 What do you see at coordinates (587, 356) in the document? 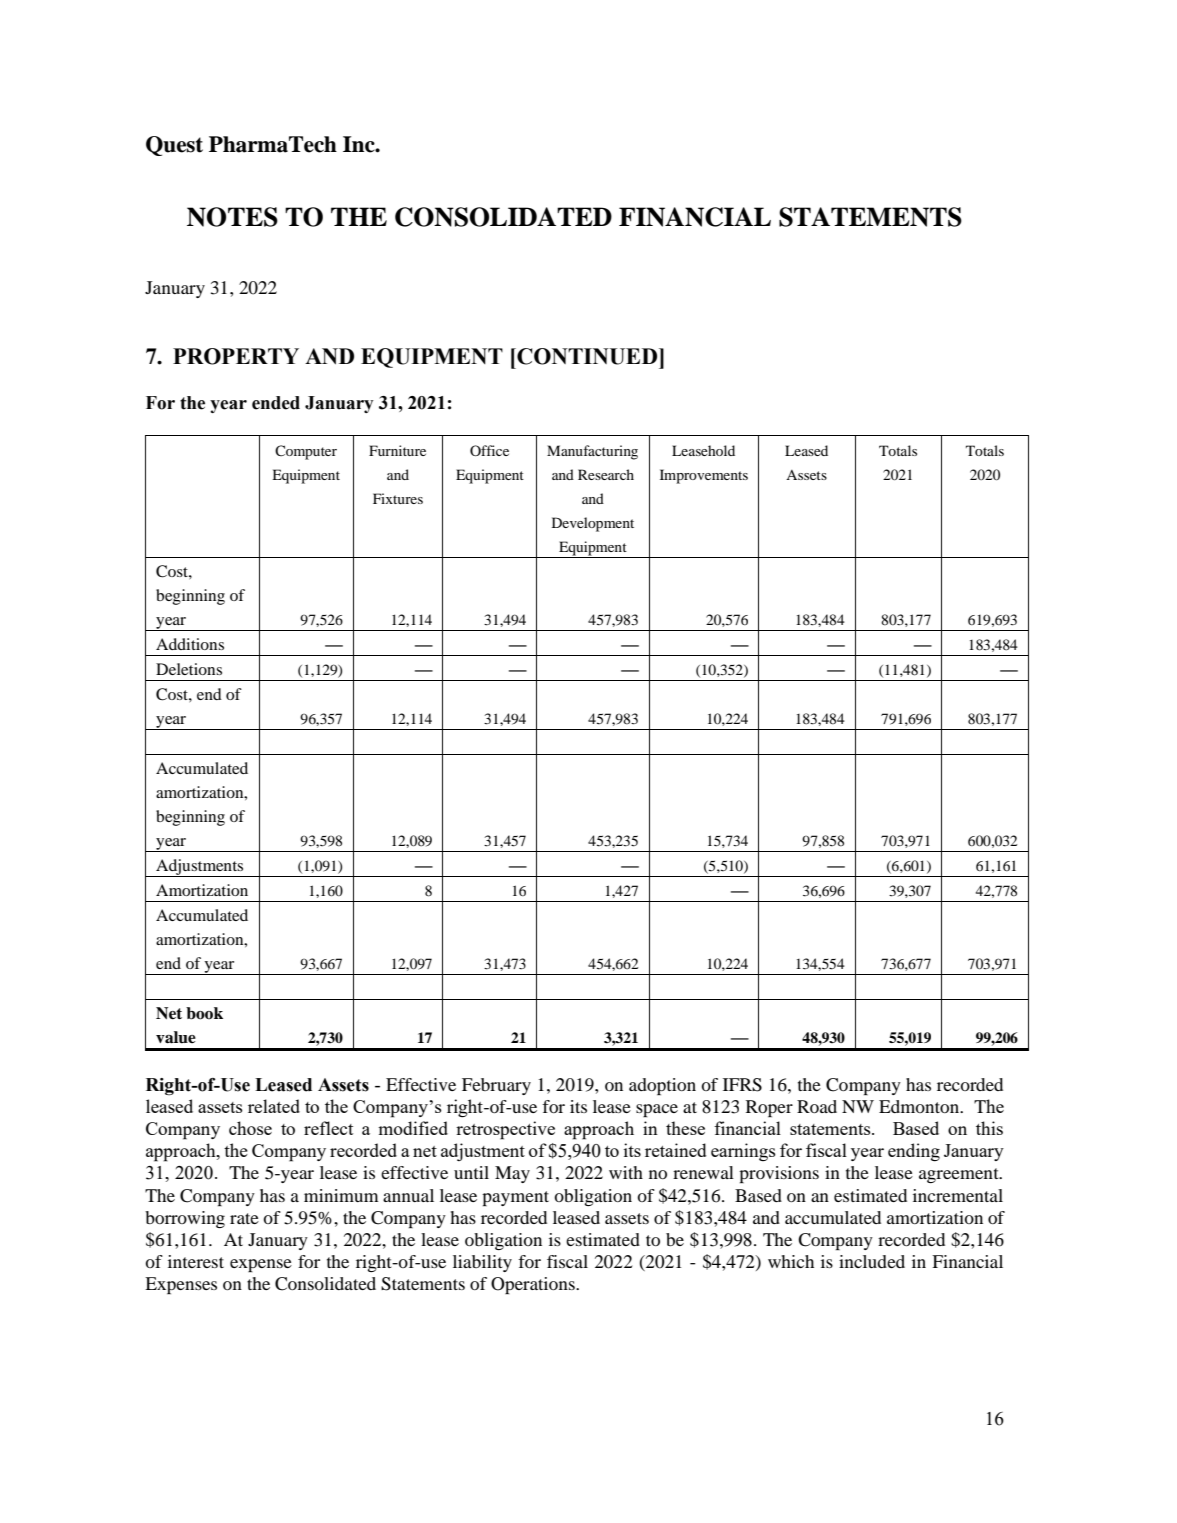
I see `CONTINUED` at bounding box center [587, 356].
